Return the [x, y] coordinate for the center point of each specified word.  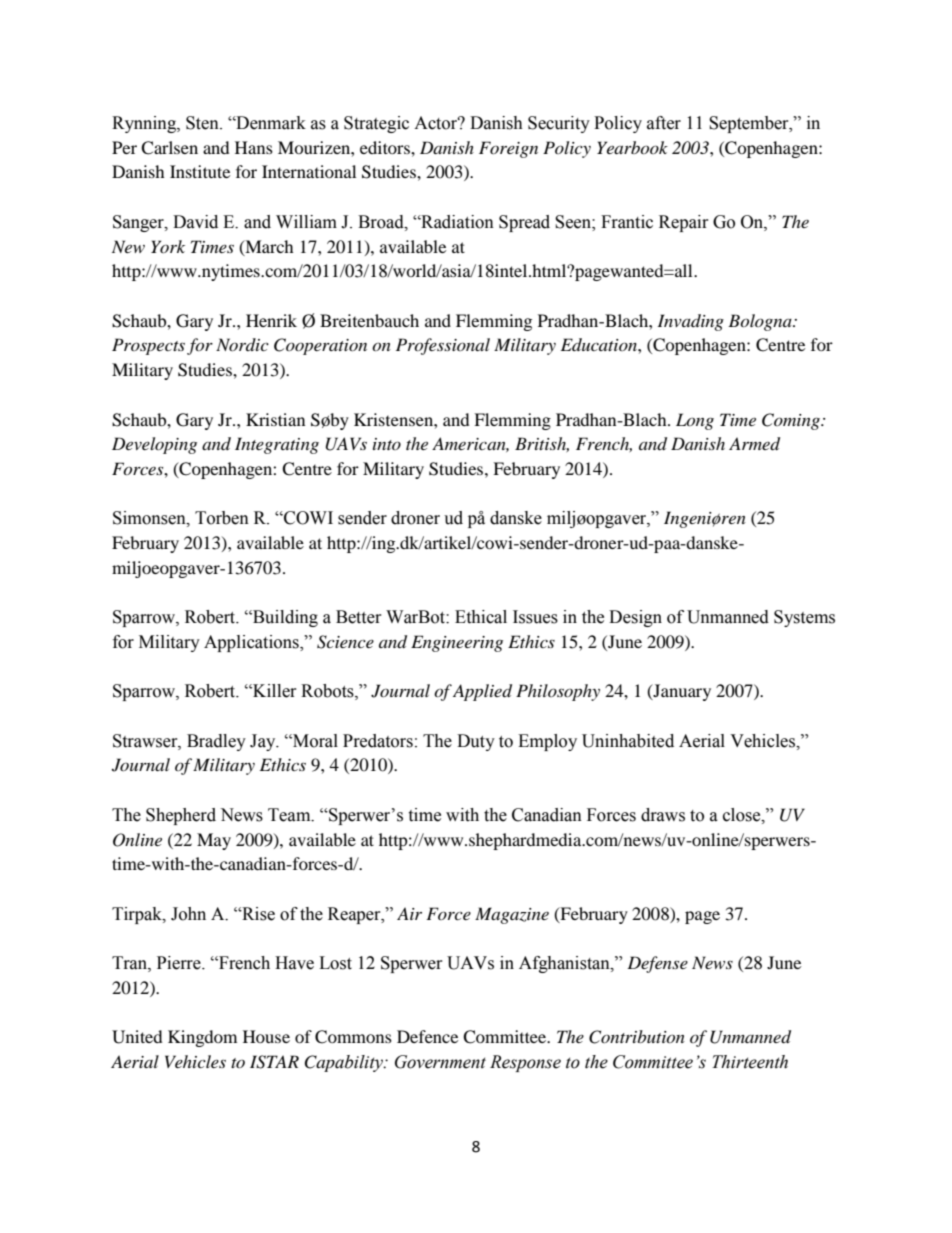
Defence [427, 1036]
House [266, 1036]
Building [284, 618]
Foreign [508, 149]
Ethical [481, 617]
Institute [200, 171]
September [750, 124]
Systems [804, 618]
